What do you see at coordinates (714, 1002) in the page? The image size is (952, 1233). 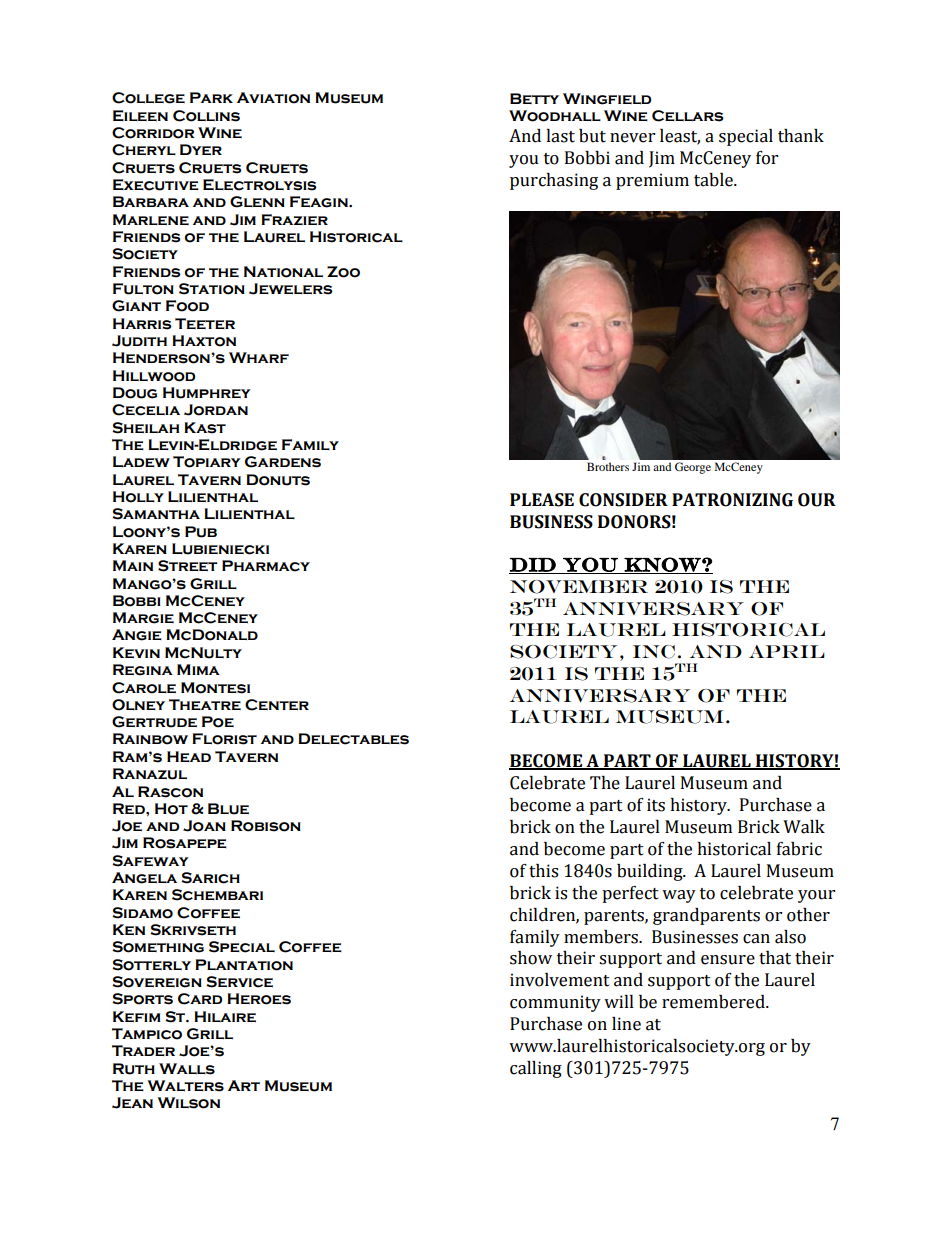 I see `remembered` at bounding box center [714, 1002].
